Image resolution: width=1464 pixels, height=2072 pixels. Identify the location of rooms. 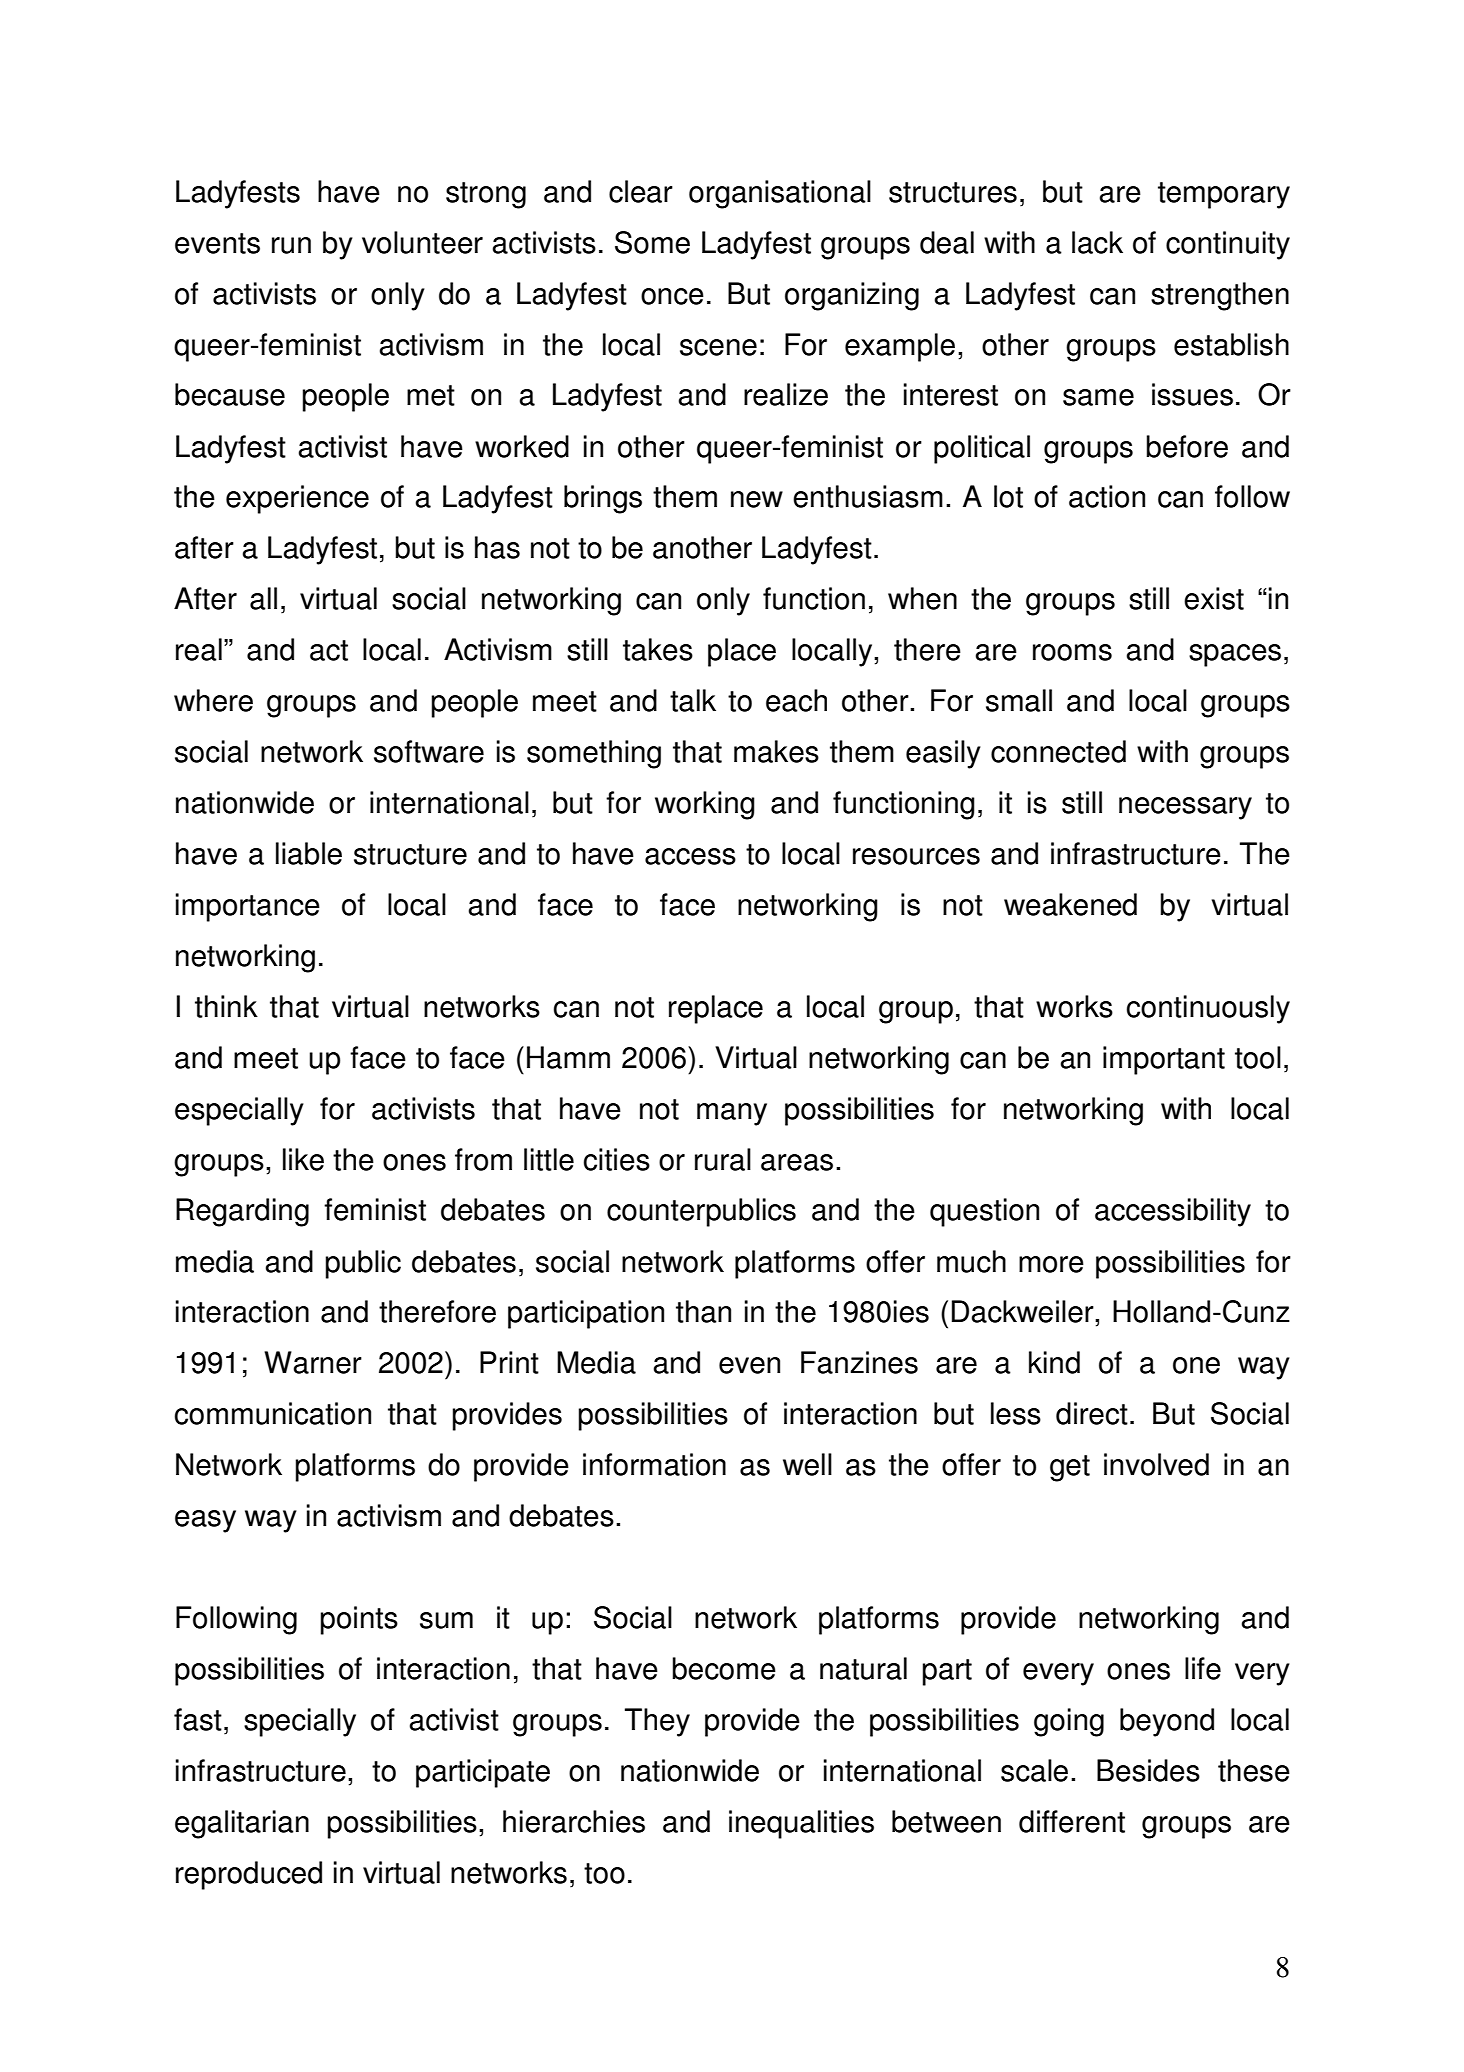
(1072, 652).
